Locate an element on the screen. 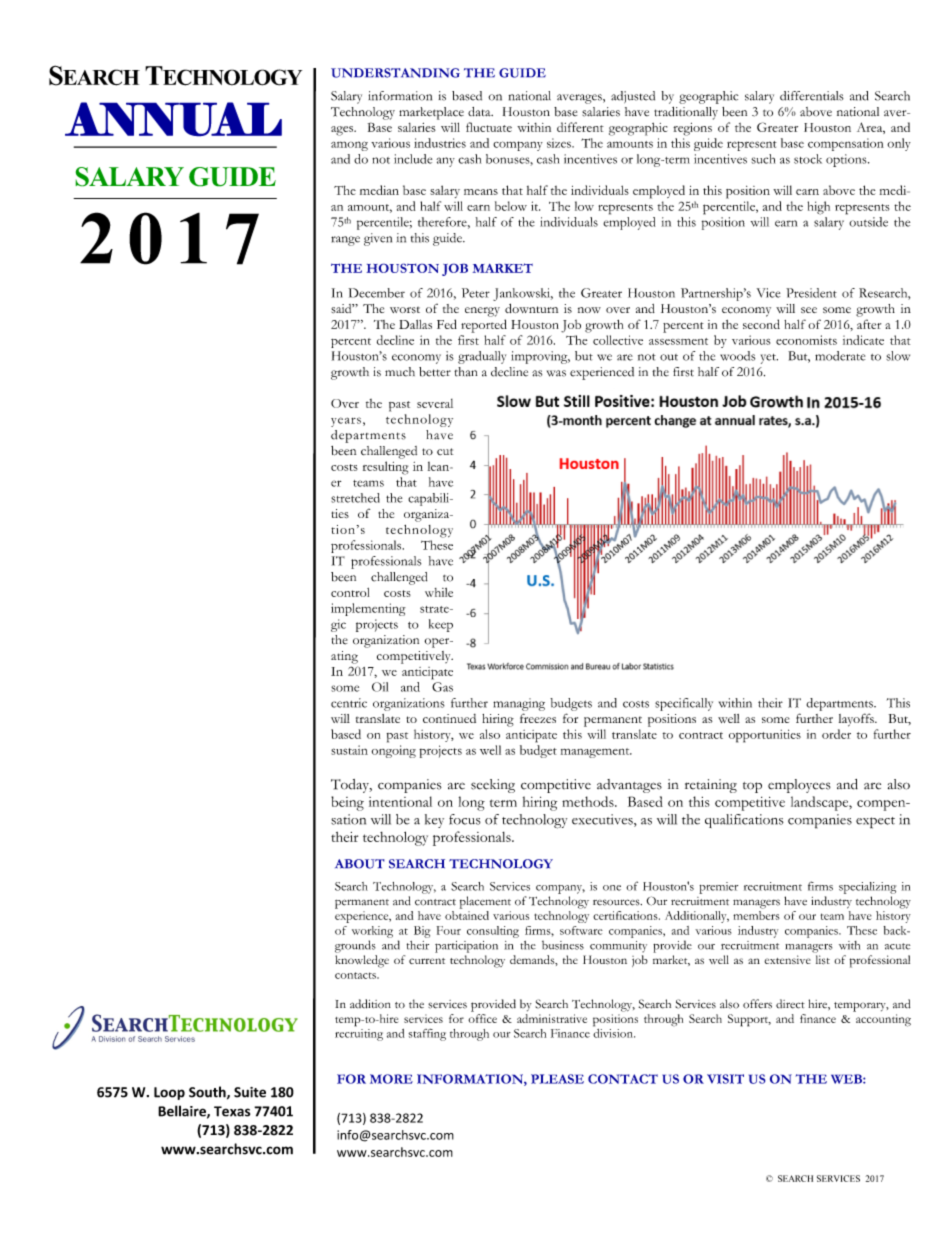 This screenshot has width=952, height=1233. data is located at coordinates (480, 111).
